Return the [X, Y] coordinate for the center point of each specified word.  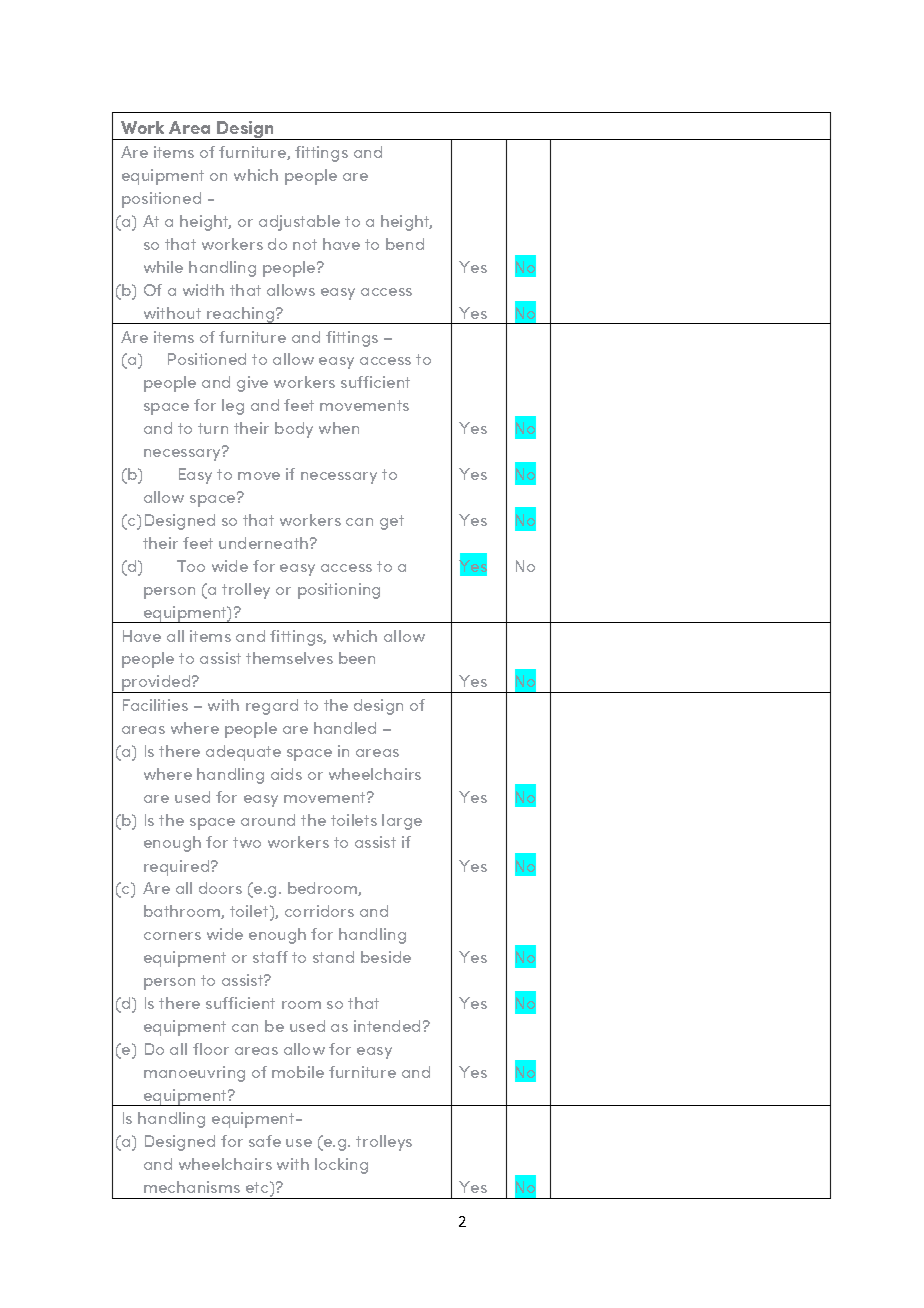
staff [270, 957]
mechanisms [192, 1187]
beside [386, 957]
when [339, 428]
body [294, 430]
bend [405, 244]
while [163, 267]
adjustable [299, 223]
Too [191, 566]
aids [286, 774]
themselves [289, 658]
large [402, 822]
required [178, 868]
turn [213, 428]
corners [172, 936]
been [357, 658]
